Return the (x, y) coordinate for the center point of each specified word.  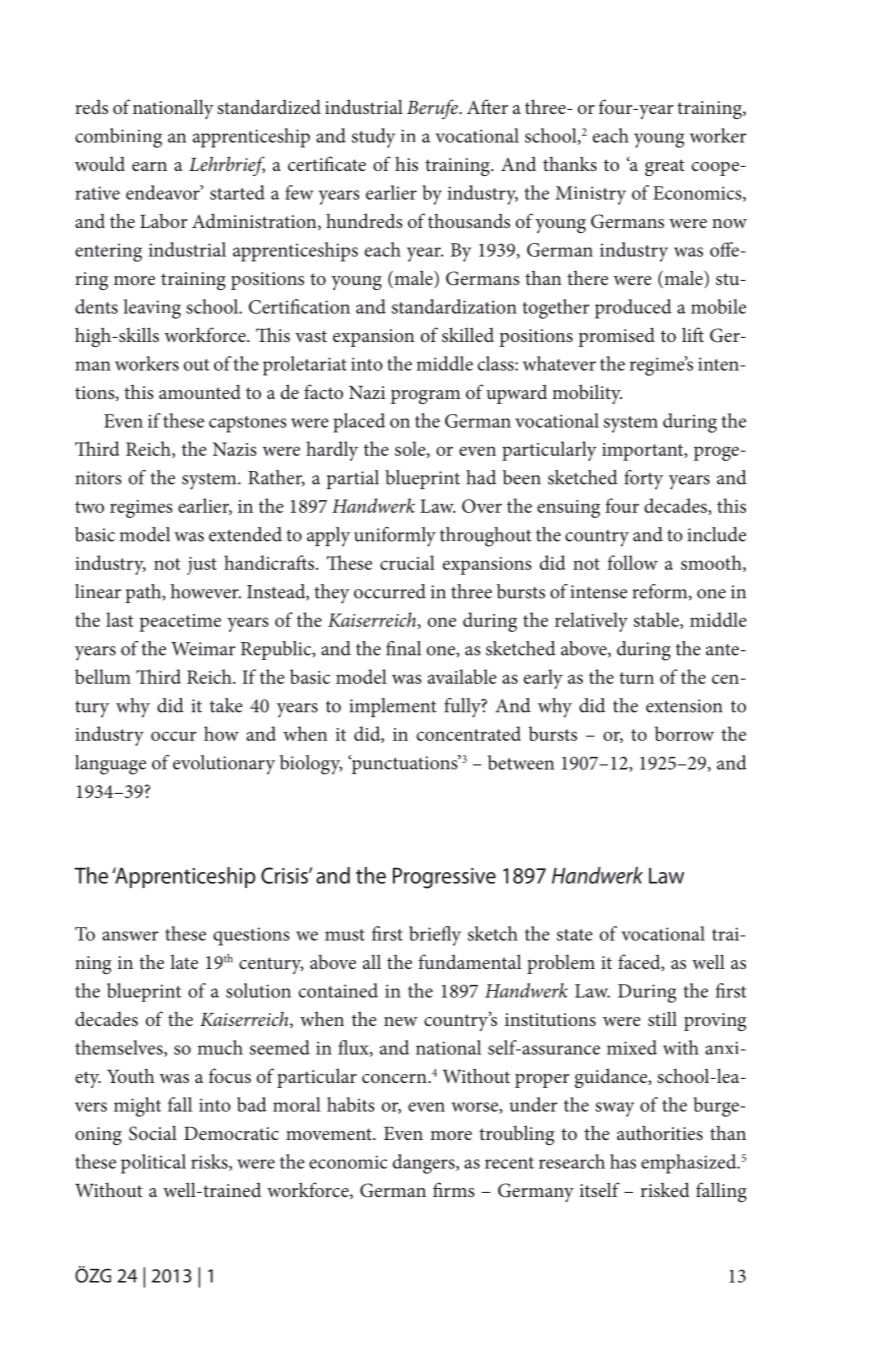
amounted (200, 391)
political (153, 1164)
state (575, 935)
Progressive (444, 878)
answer (130, 936)
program (426, 397)
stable (657, 620)
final (403, 648)
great (664, 167)
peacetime (180, 623)
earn (149, 166)
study (373, 138)
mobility (587, 394)
